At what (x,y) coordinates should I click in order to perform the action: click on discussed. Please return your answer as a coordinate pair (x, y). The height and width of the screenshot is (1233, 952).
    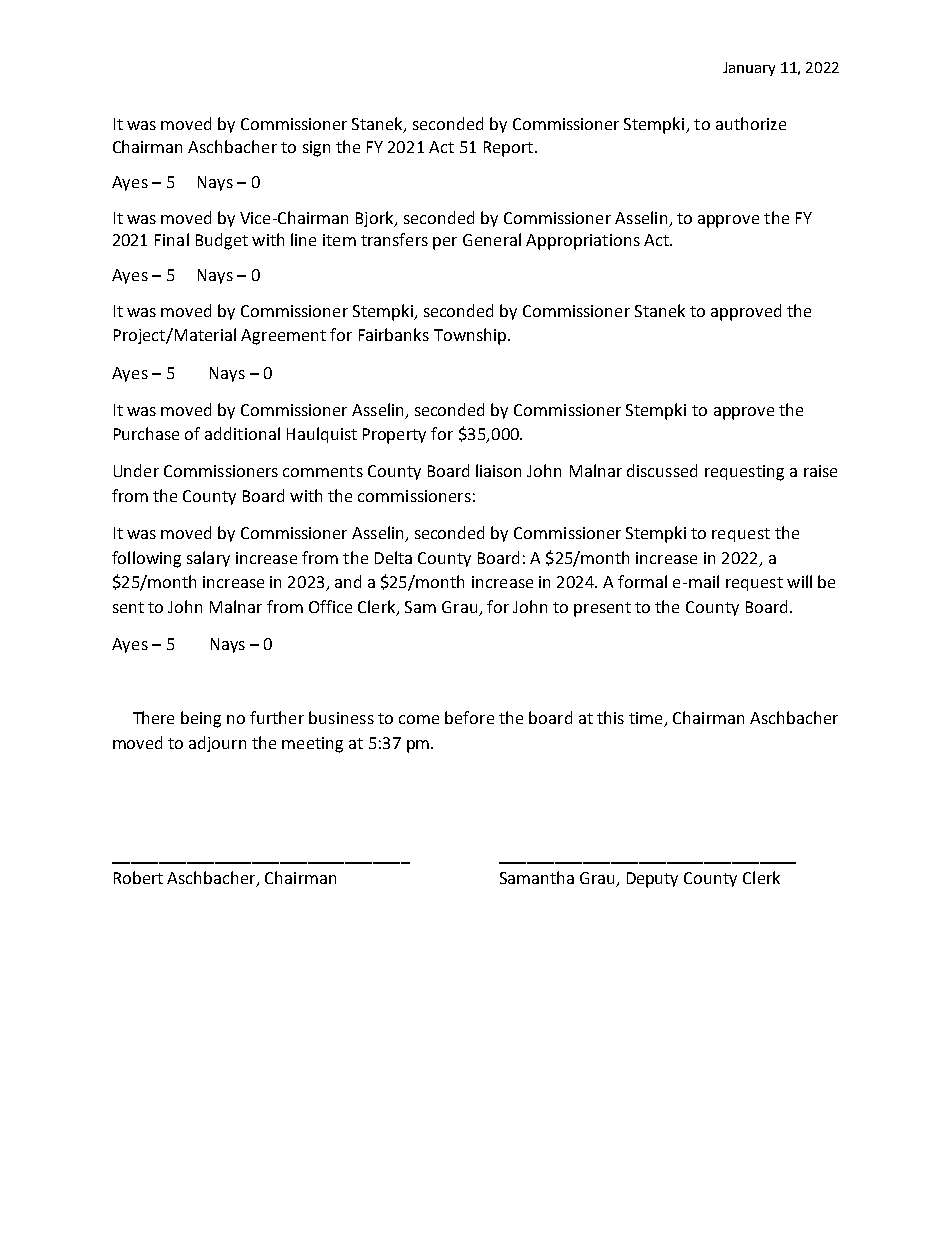
    Looking at the image, I should click on (662, 470).
